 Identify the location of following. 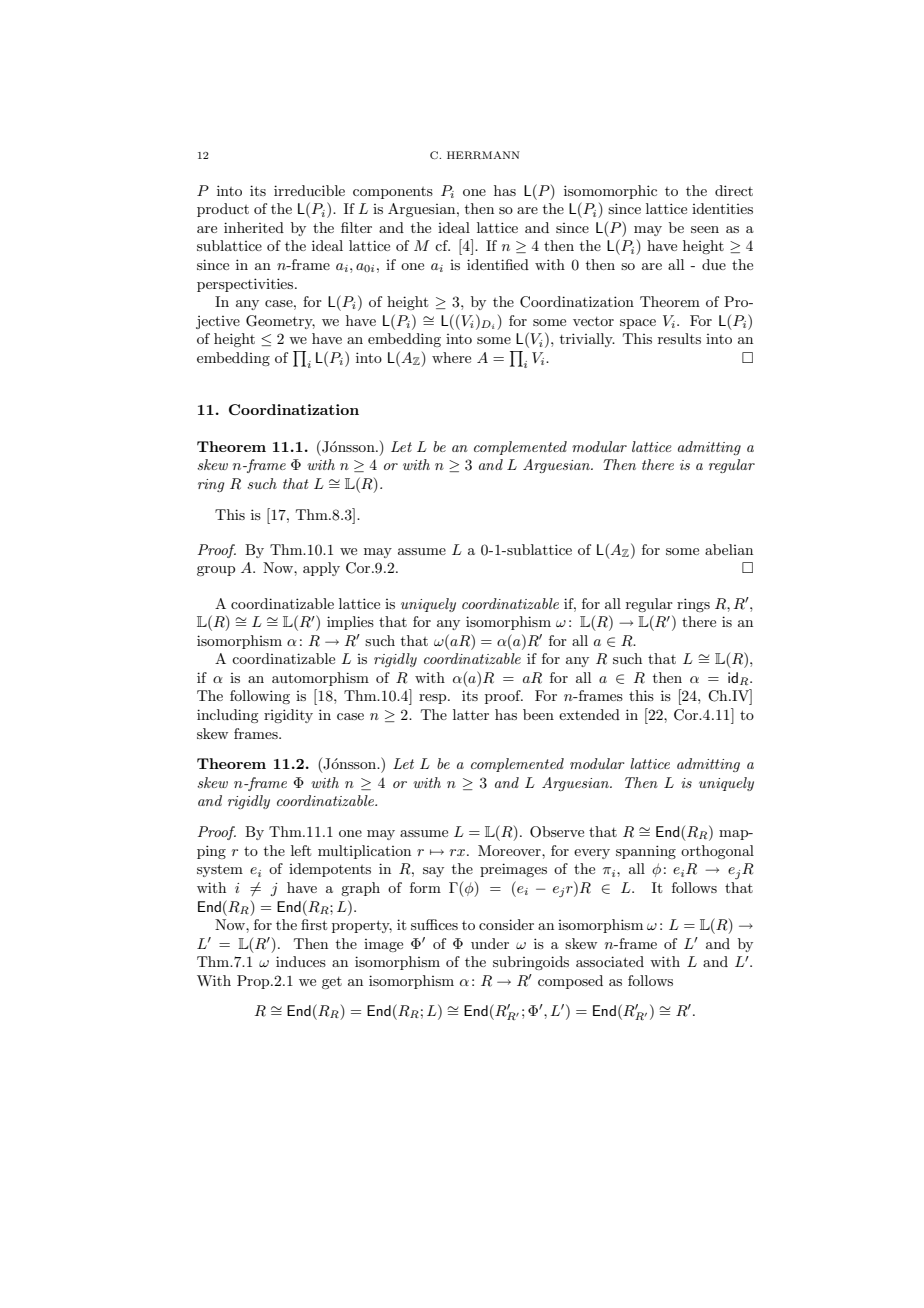
(260, 697).
